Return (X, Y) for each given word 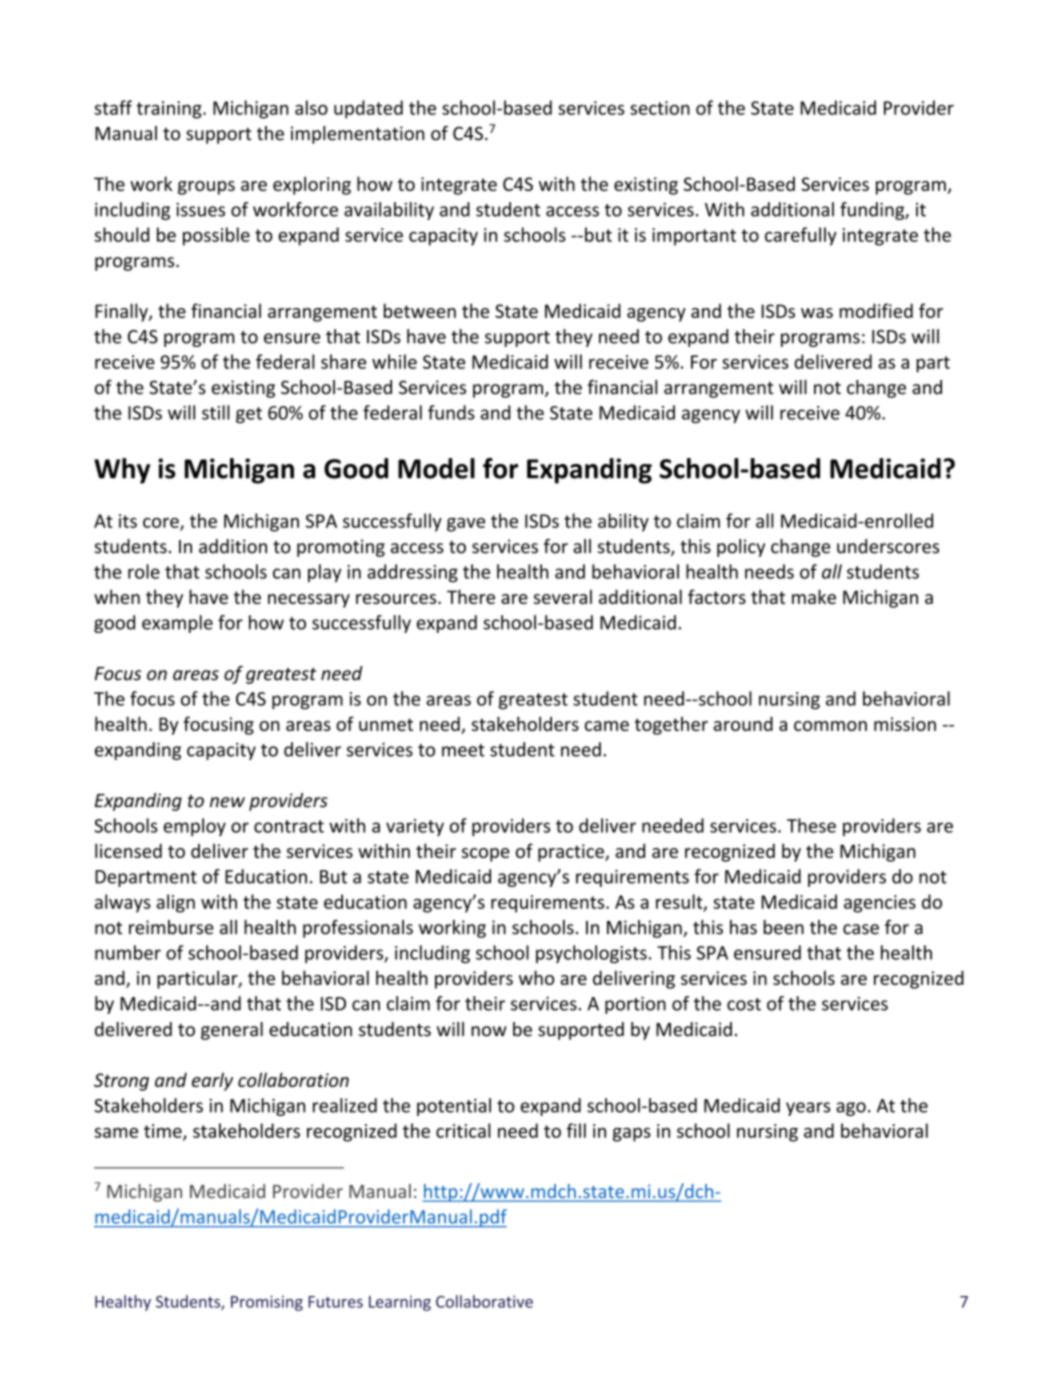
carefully (801, 236)
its (128, 521)
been (784, 927)
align (176, 903)
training (170, 110)
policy (741, 548)
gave (466, 525)
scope (486, 855)
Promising (267, 1303)
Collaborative (484, 1301)
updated (368, 109)
